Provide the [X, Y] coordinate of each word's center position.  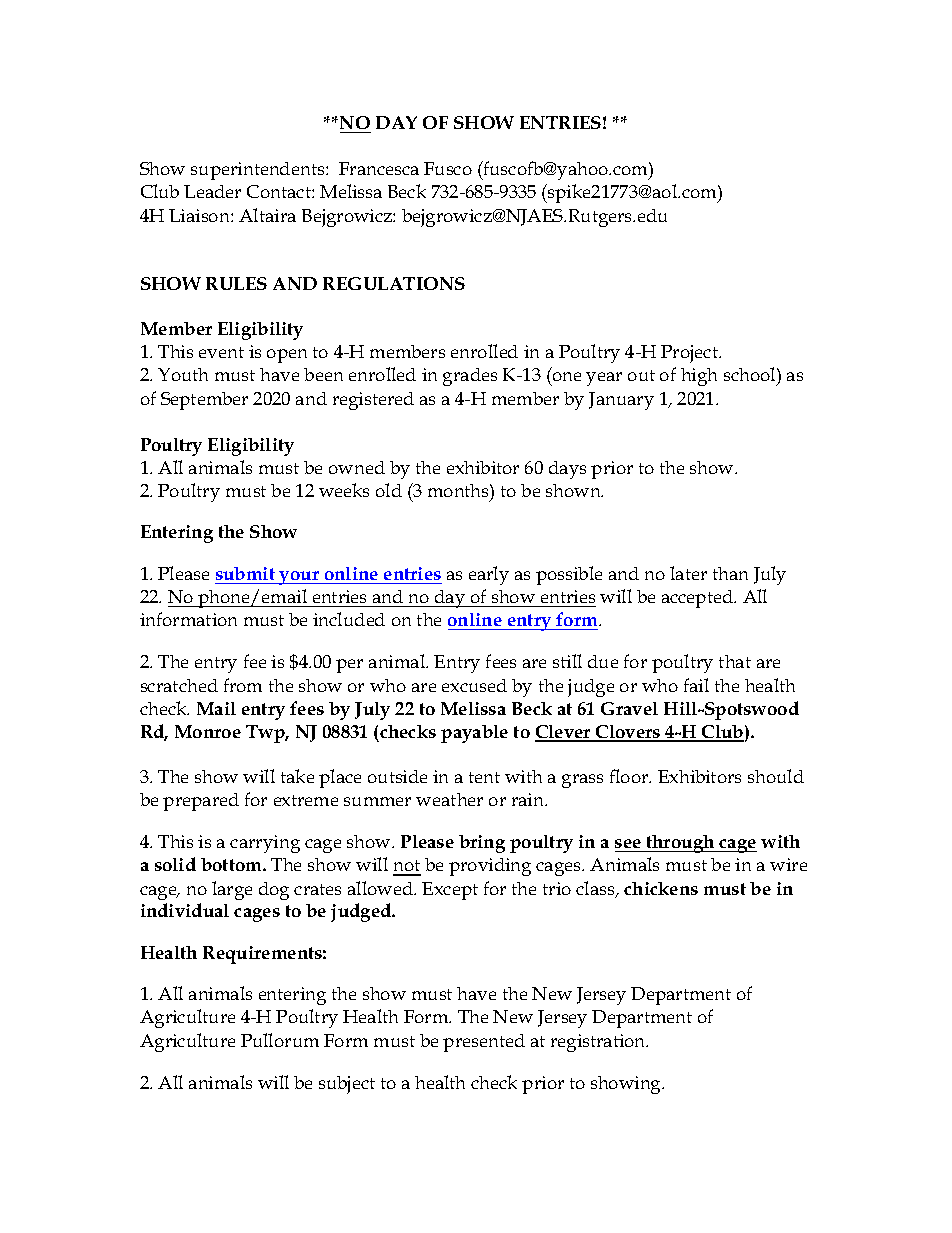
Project [690, 354]
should [776, 776]
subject [347, 1085]
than [730, 573]
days [567, 470]
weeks [344, 490]
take [297, 776]
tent [484, 777]
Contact [280, 191]
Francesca [379, 168]
